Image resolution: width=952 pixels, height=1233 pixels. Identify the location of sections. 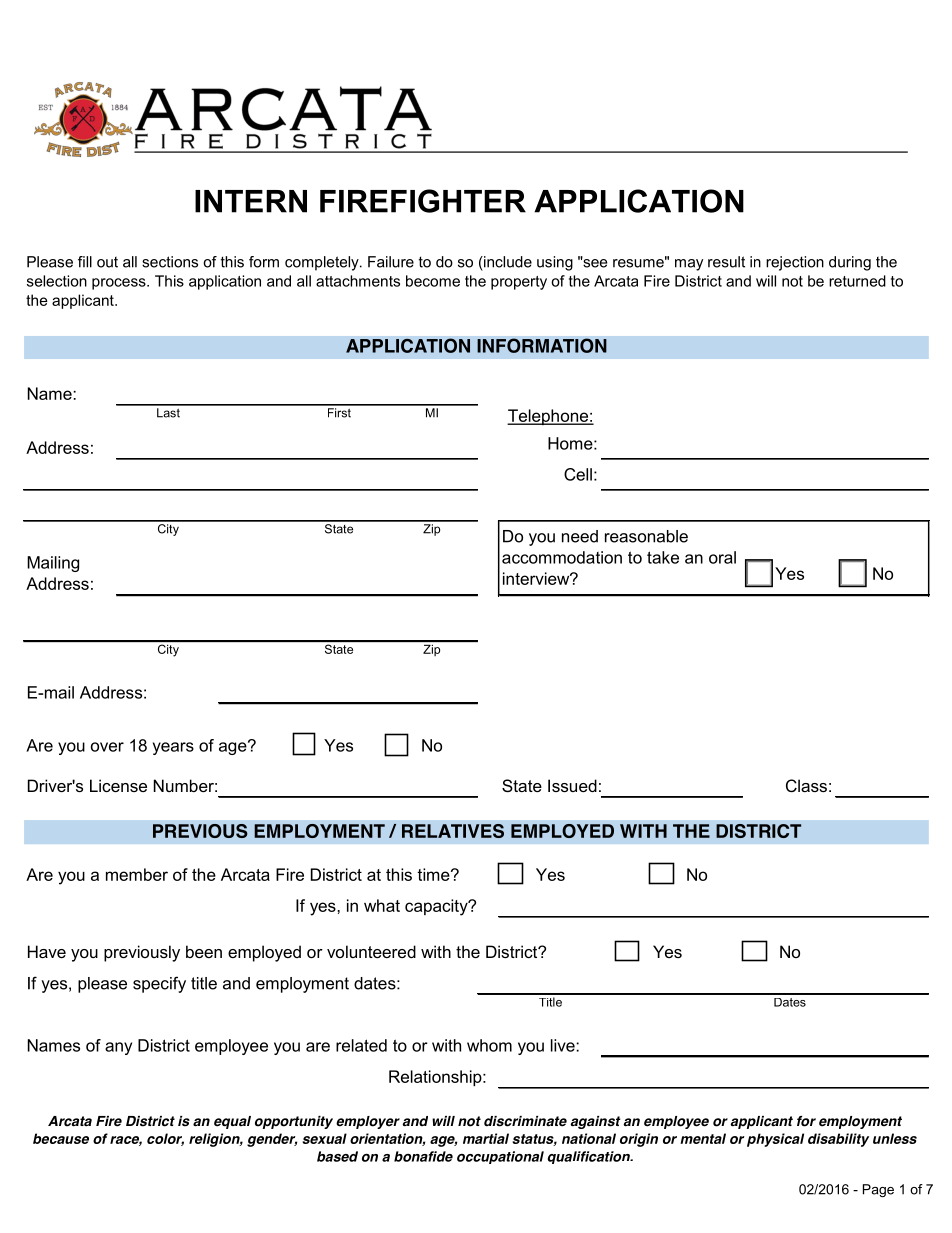
(170, 262).
